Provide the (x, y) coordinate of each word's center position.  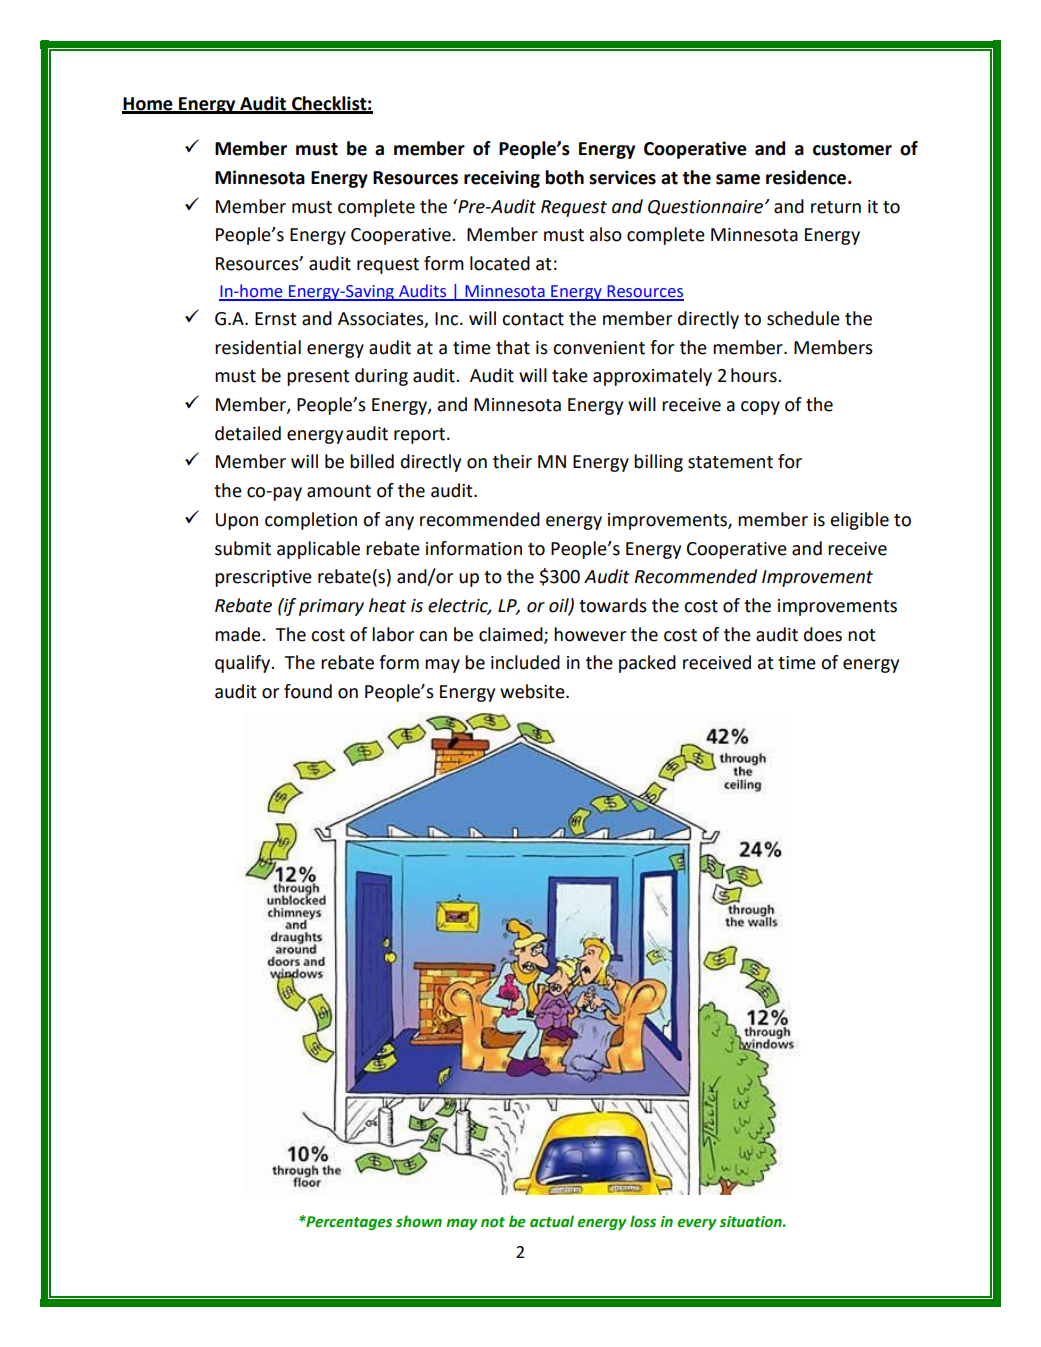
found (308, 691)
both (564, 177)
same (738, 179)
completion (311, 521)
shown (419, 1221)
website (533, 691)
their (512, 461)
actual (552, 1221)
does (823, 634)
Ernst (276, 319)
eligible (860, 521)
